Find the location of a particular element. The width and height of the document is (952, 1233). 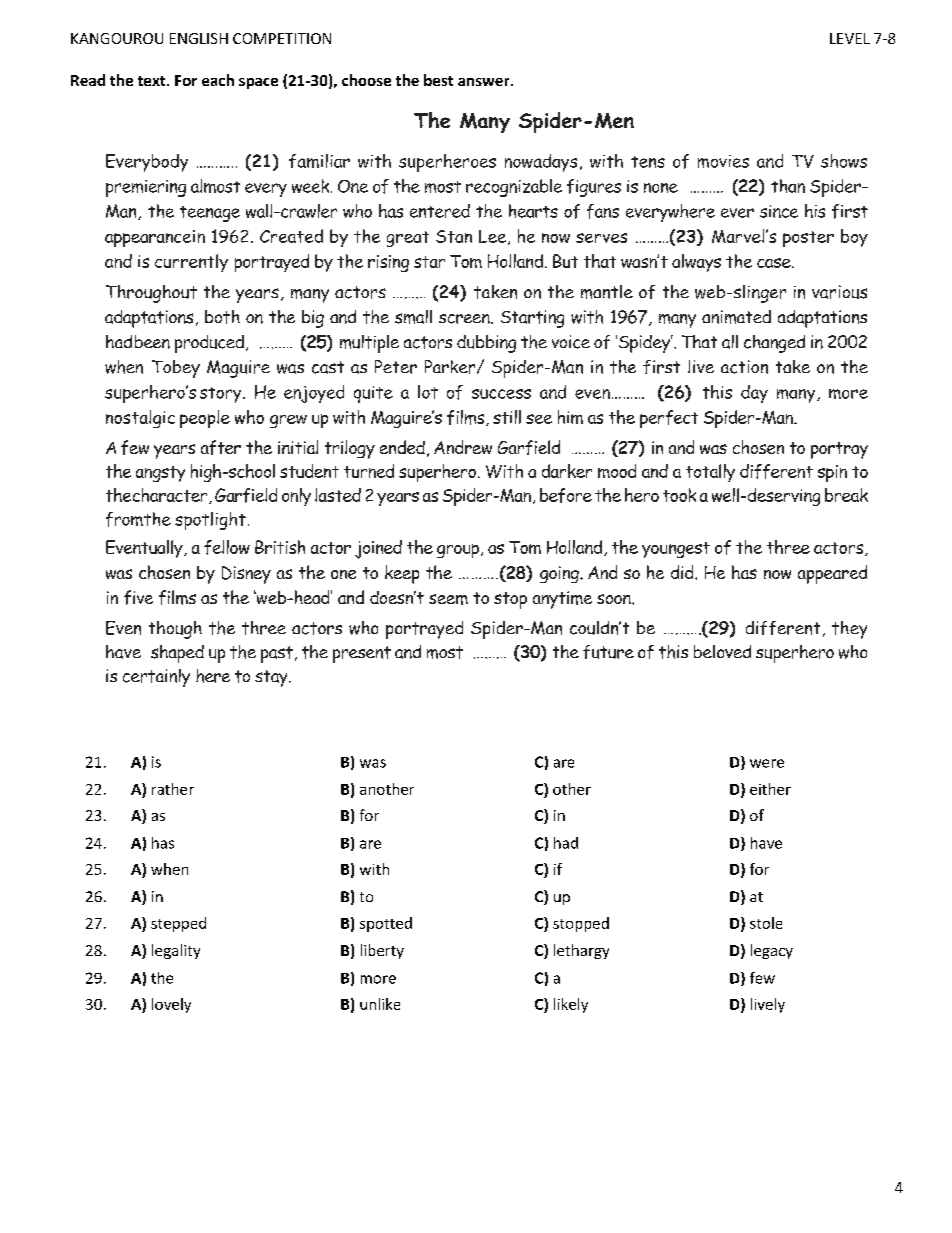

spotlight is located at coordinates (210, 521).
